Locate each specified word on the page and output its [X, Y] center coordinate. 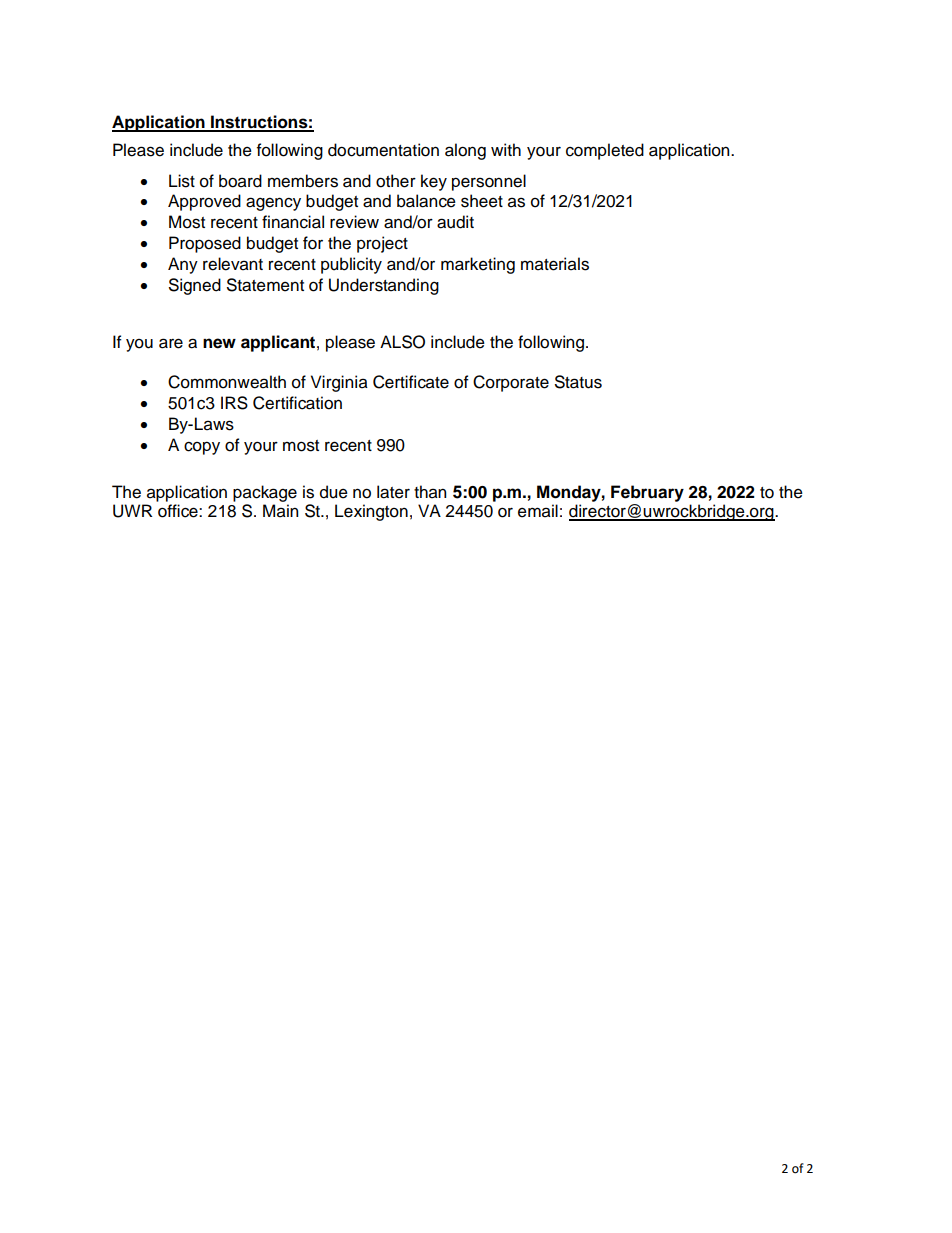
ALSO [402, 342]
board [240, 181]
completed [605, 151]
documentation [383, 150]
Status [578, 382]
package [265, 495]
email [538, 511]
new [219, 343]
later [393, 492]
